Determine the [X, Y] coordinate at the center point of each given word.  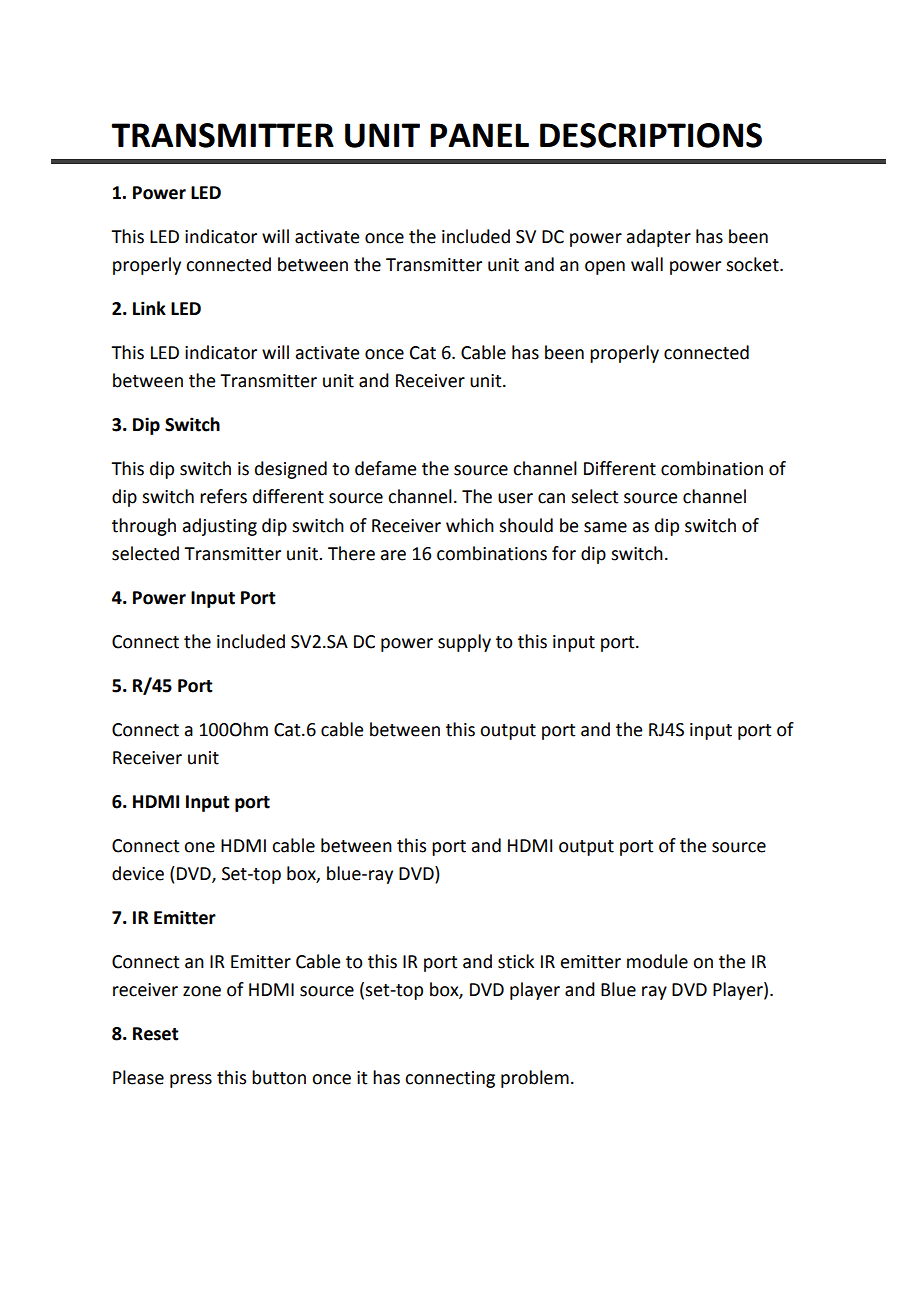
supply [464, 643]
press [191, 1081]
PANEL [479, 135]
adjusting [220, 527]
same [605, 527]
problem [535, 1079]
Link [149, 308]
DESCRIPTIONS [651, 135]
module [657, 961]
